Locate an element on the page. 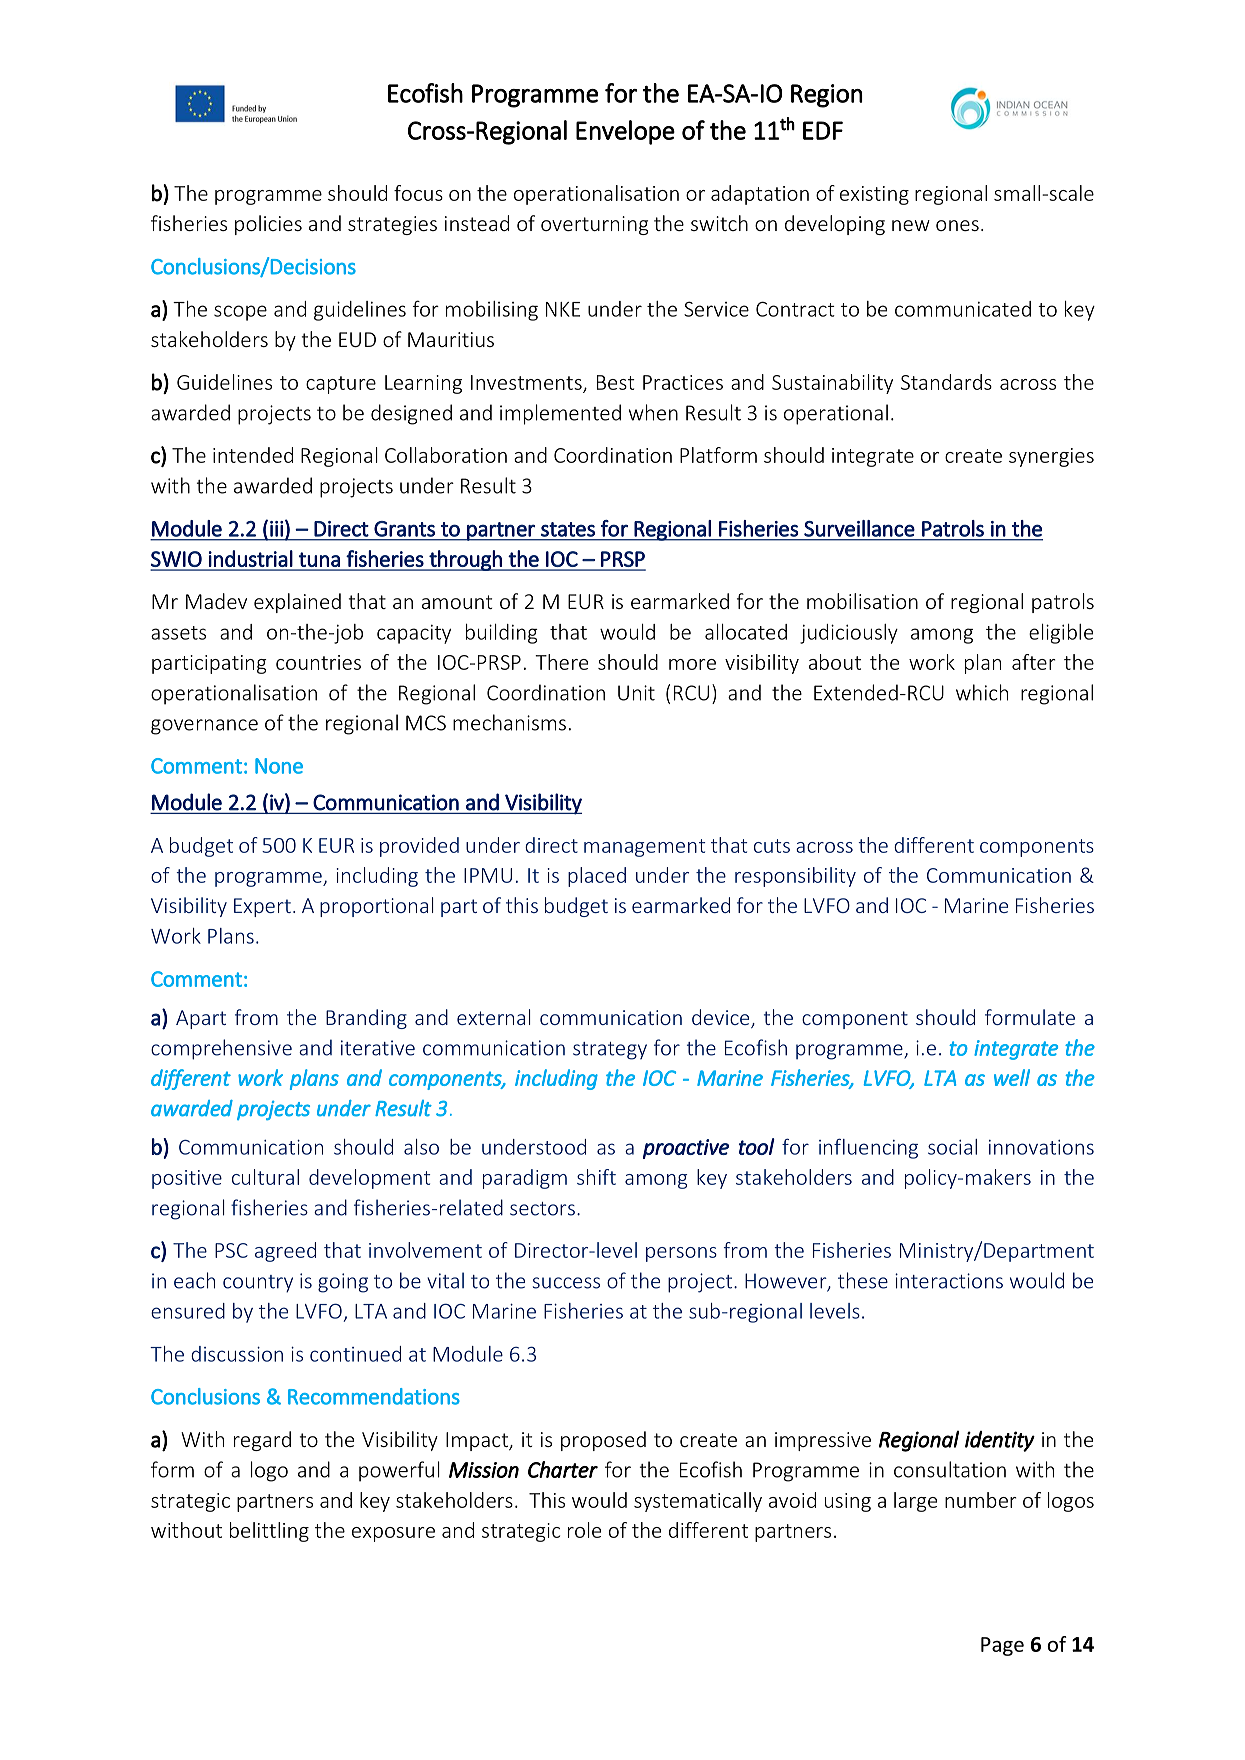  shift is located at coordinates (596, 1177).
